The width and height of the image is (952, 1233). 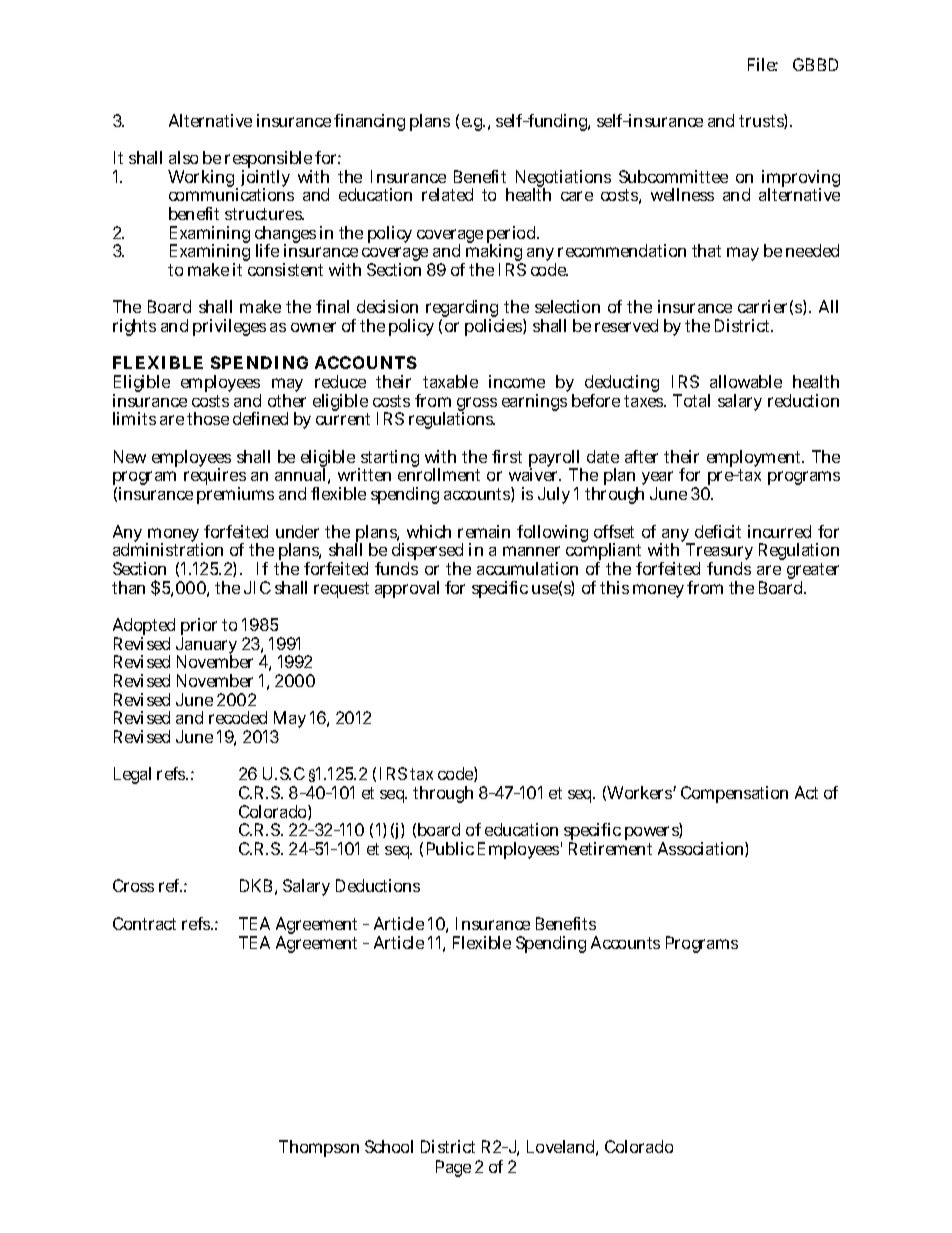 I want to click on Page, so click(x=453, y=1168).
